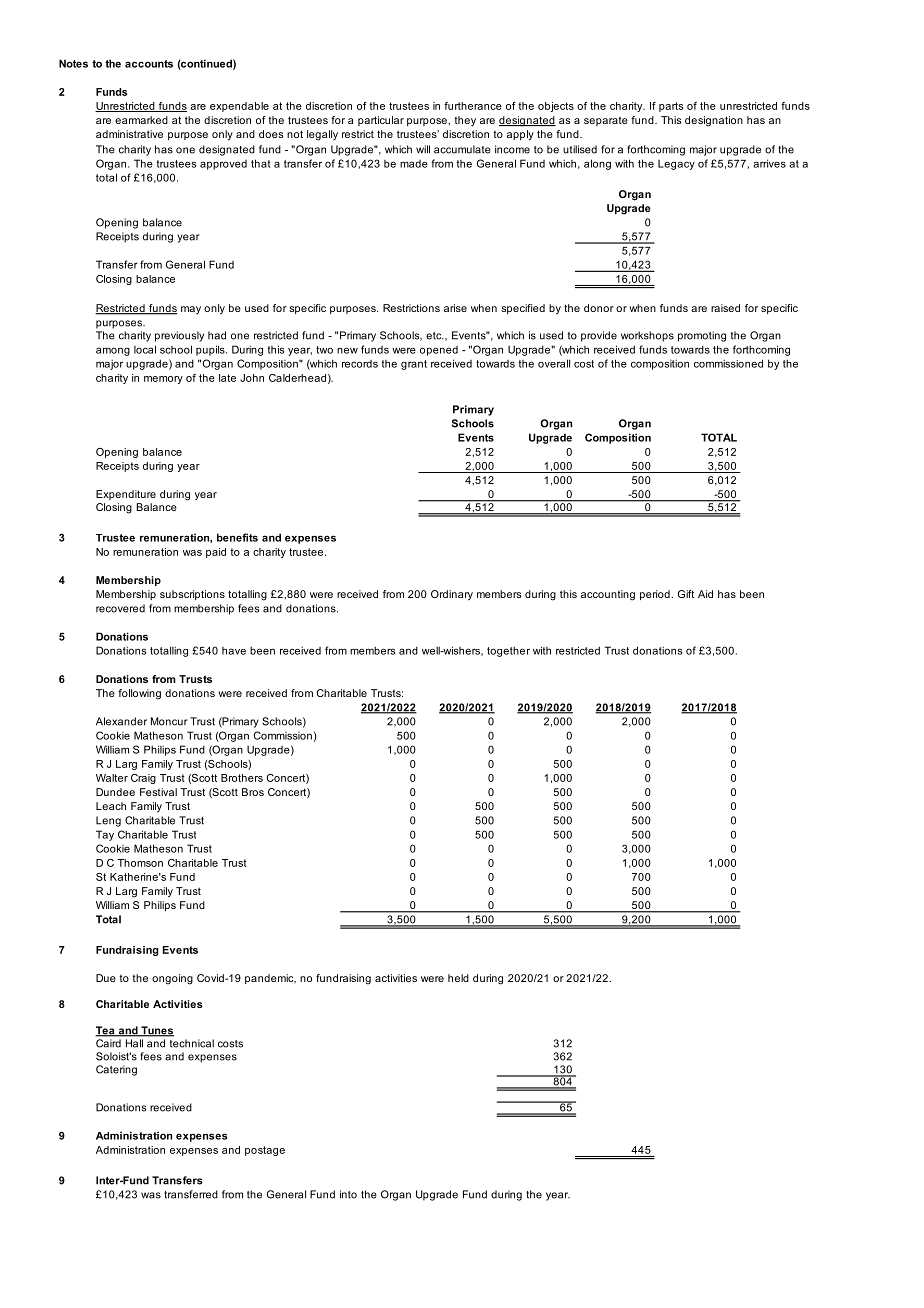  What do you see at coordinates (120, 608) in the screenshot?
I see `recovered` at bounding box center [120, 608].
